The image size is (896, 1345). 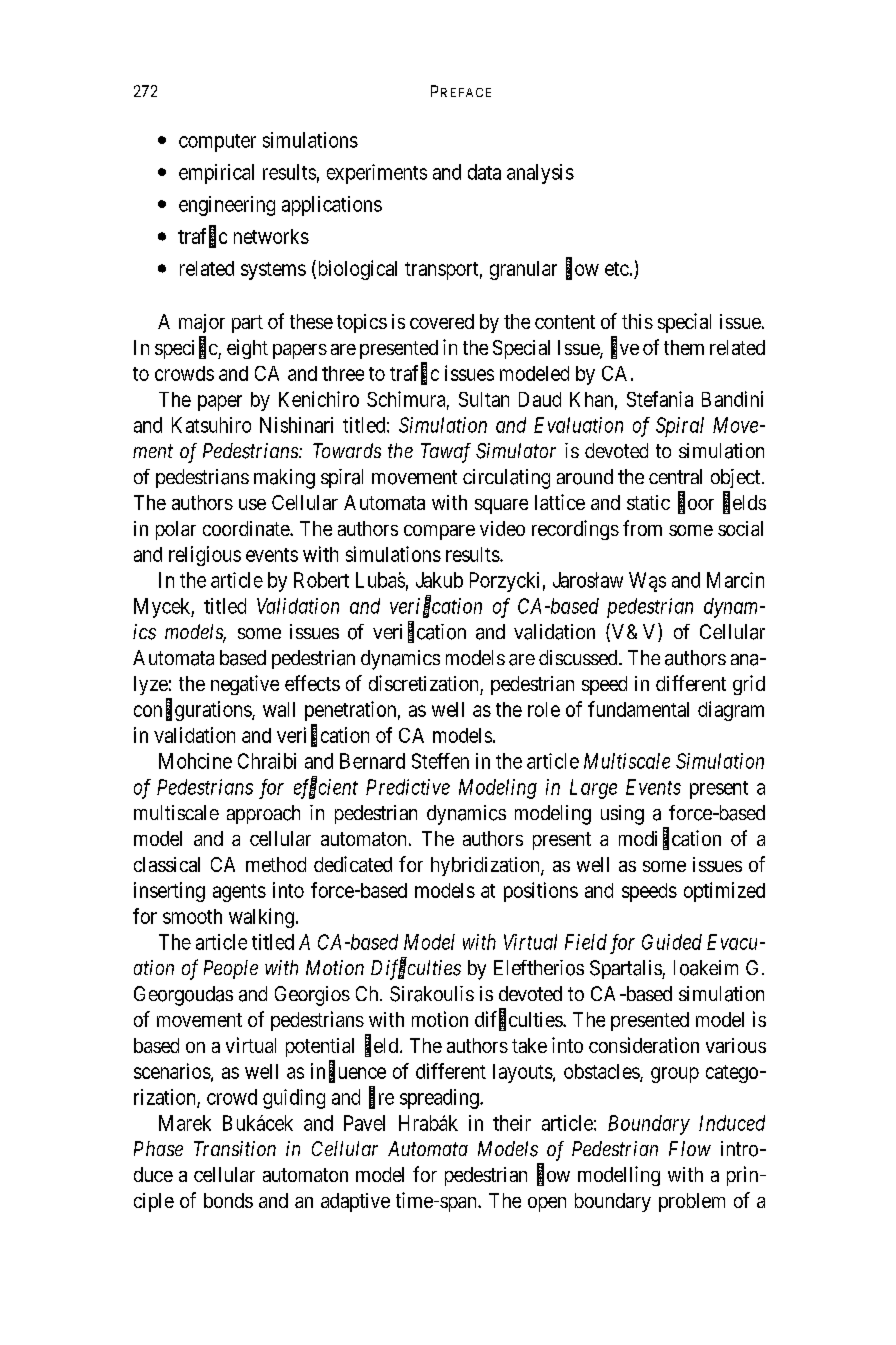 What do you see at coordinates (724, 892) in the screenshot?
I see `optimized` at bounding box center [724, 892].
